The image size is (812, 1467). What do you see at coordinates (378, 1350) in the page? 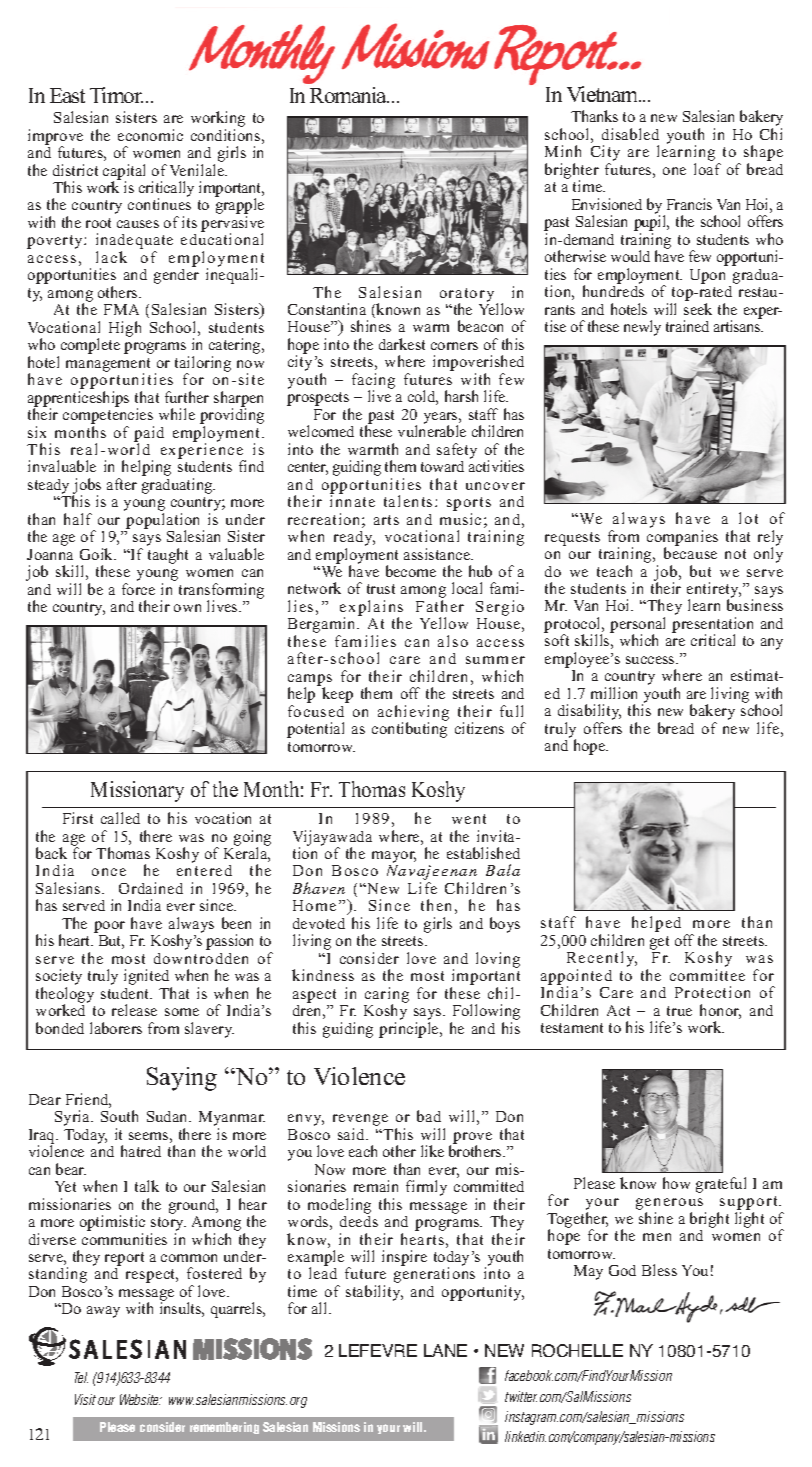
I see `LEFEVRE` at bounding box center [378, 1350].
